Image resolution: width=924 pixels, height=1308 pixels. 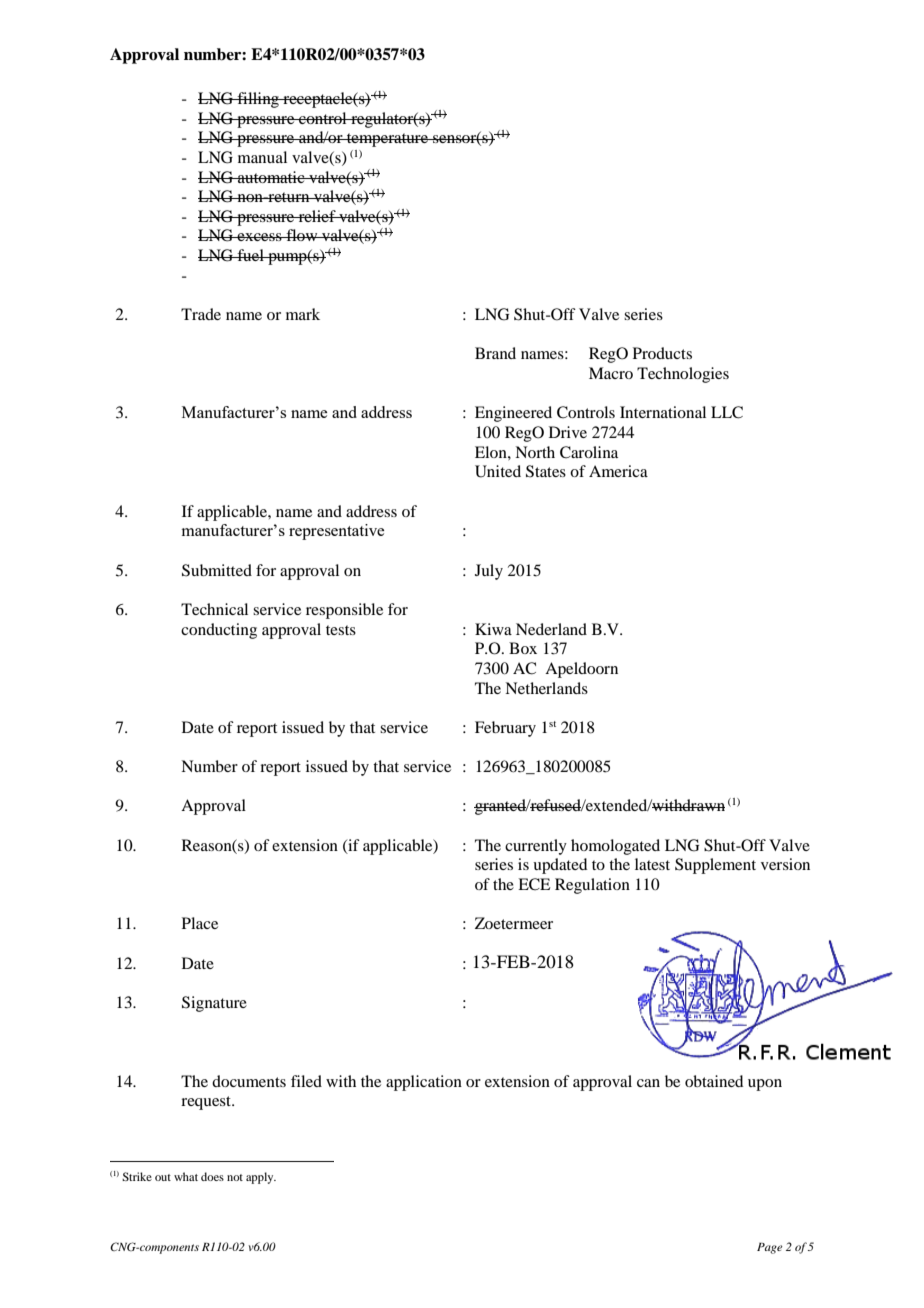 I want to click on Box, so click(x=523, y=648).
